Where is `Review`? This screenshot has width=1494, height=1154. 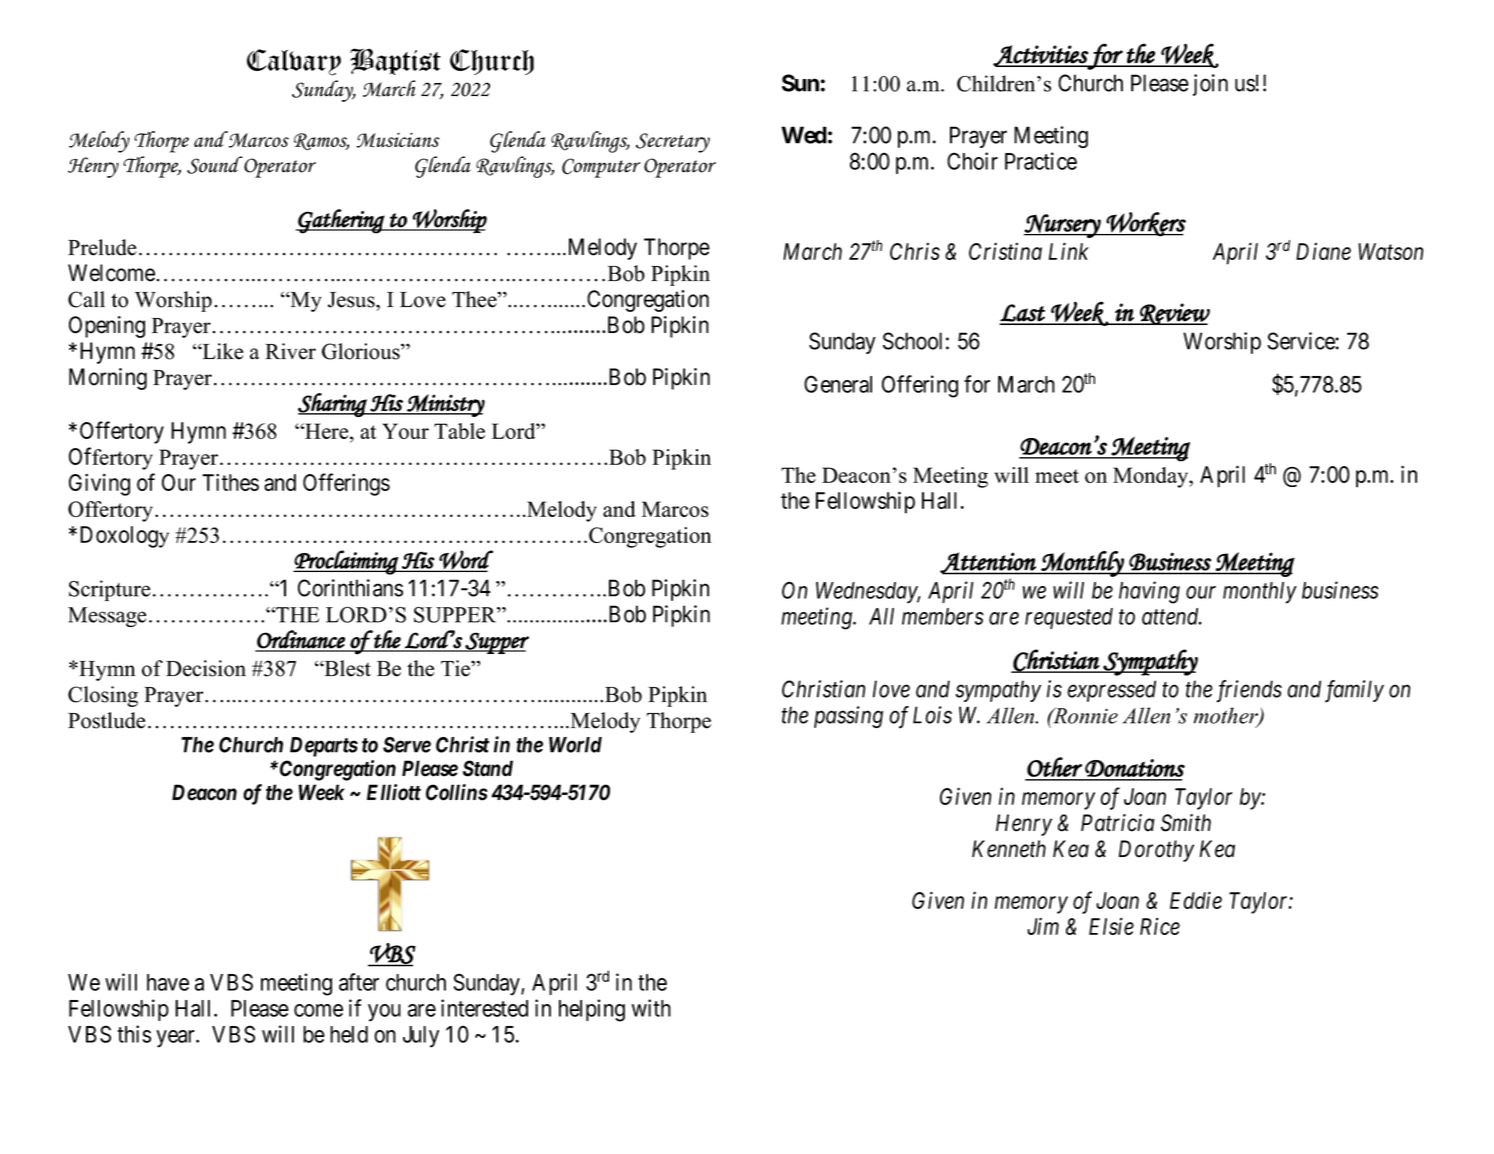
Review is located at coordinates (1174, 314).
